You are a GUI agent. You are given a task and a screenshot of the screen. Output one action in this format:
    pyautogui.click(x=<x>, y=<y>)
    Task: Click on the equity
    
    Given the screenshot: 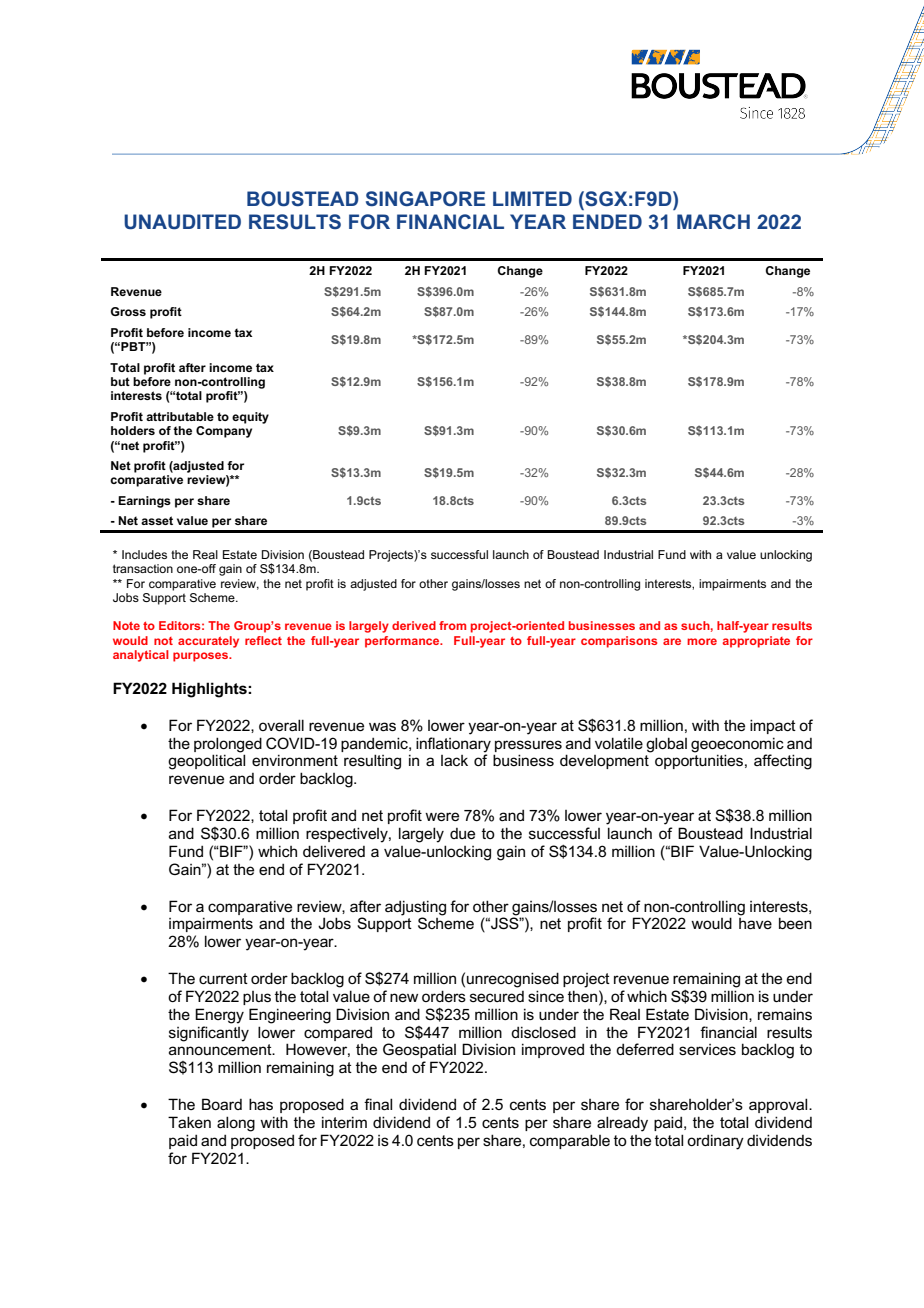 What is the action you would take?
    pyautogui.click(x=250, y=418)
